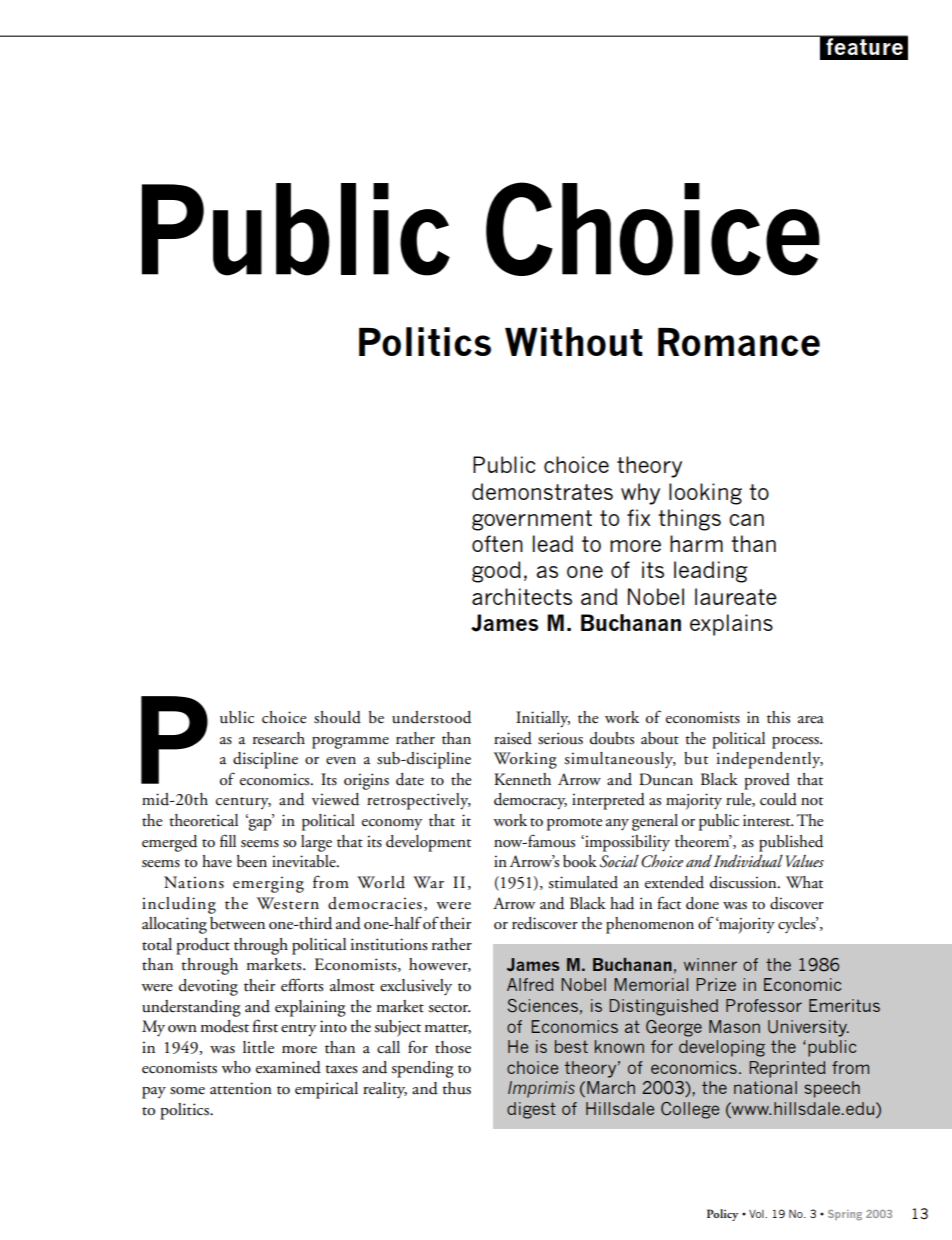 Image resolution: width=952 pixels, height=1240 pixels. What do you see at coordinates (574, 341) in the page?
I see `Without` at bounding box center [574, 341].
